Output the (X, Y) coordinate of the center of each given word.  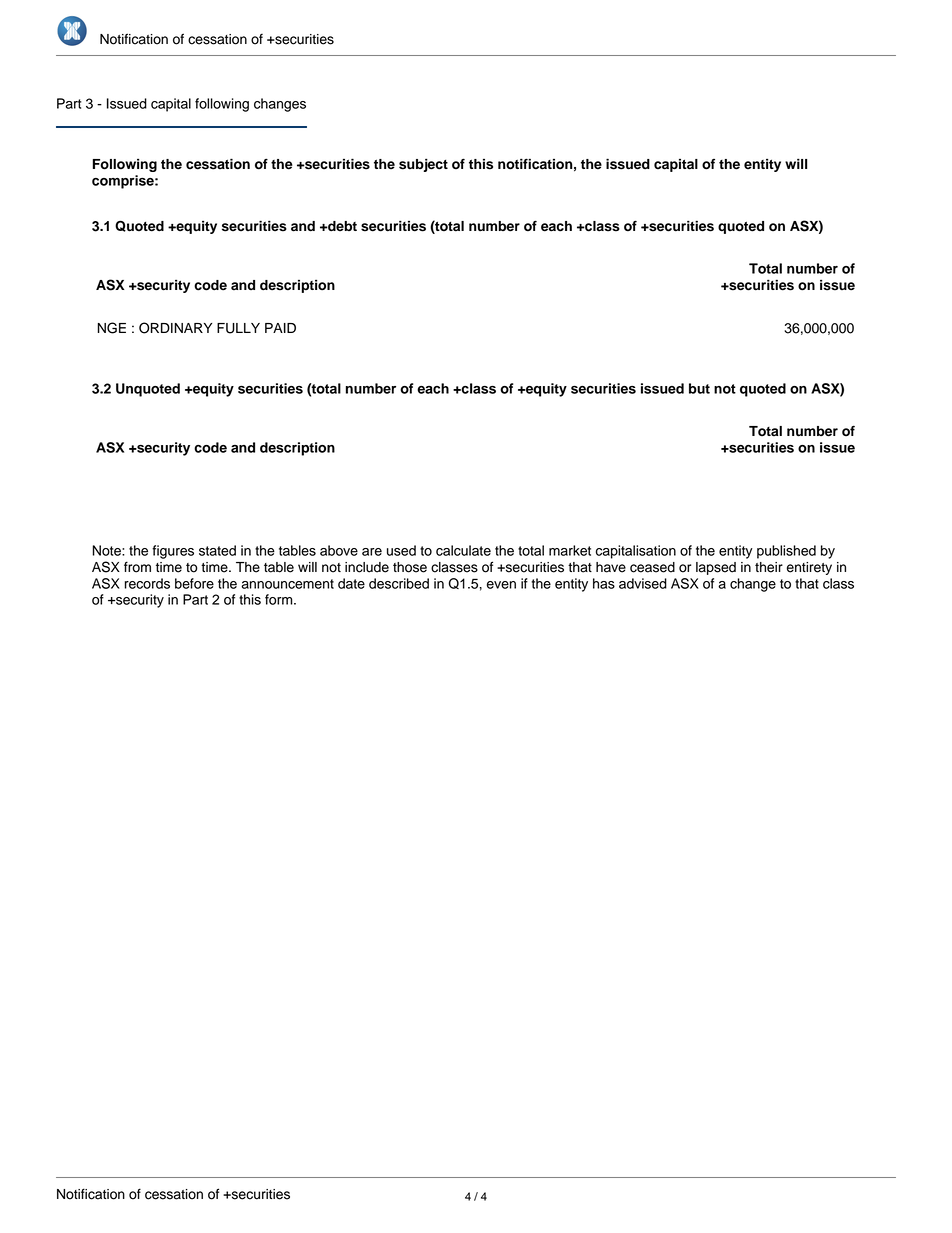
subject (423, 165)
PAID (280, 328)
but (699, 388)
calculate (463, 550)
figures (173, 552)
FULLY (238, 328)
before (194, 583)
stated (217, 550)
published (786, 552)
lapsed (716, 568)
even (501, 585)
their (769, 567)
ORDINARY (175, 328)
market (570, 550)
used (401, 550)
